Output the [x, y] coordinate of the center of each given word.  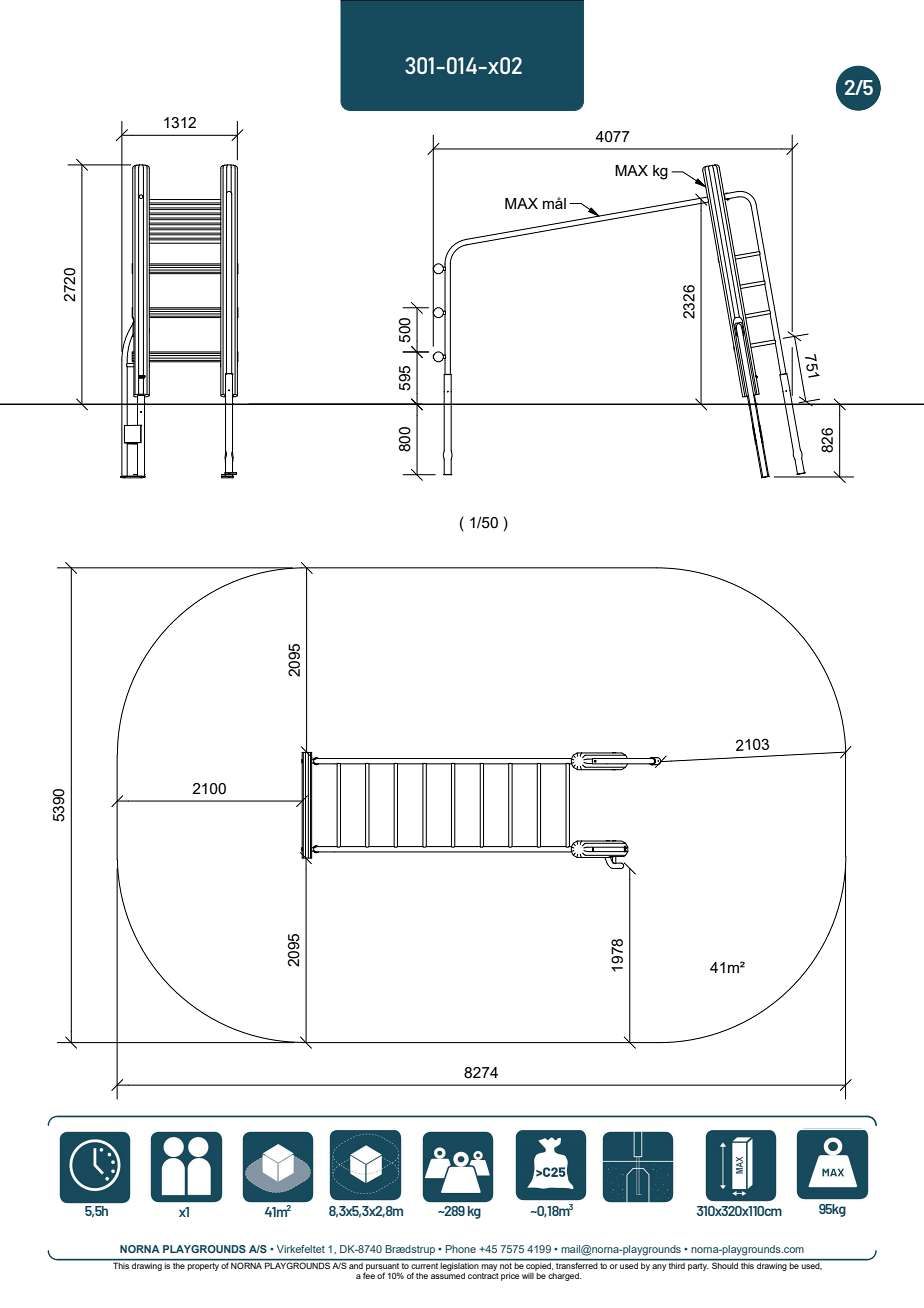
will [528, 1276]
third [677, 1266]
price [510, 1277]
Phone [460, 1249]
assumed [448, 1276]
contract [483, 1276]
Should [725, 1266]
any [659, 1267]
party [698, 1267]
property [203, 1267]
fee [369, 1275]
